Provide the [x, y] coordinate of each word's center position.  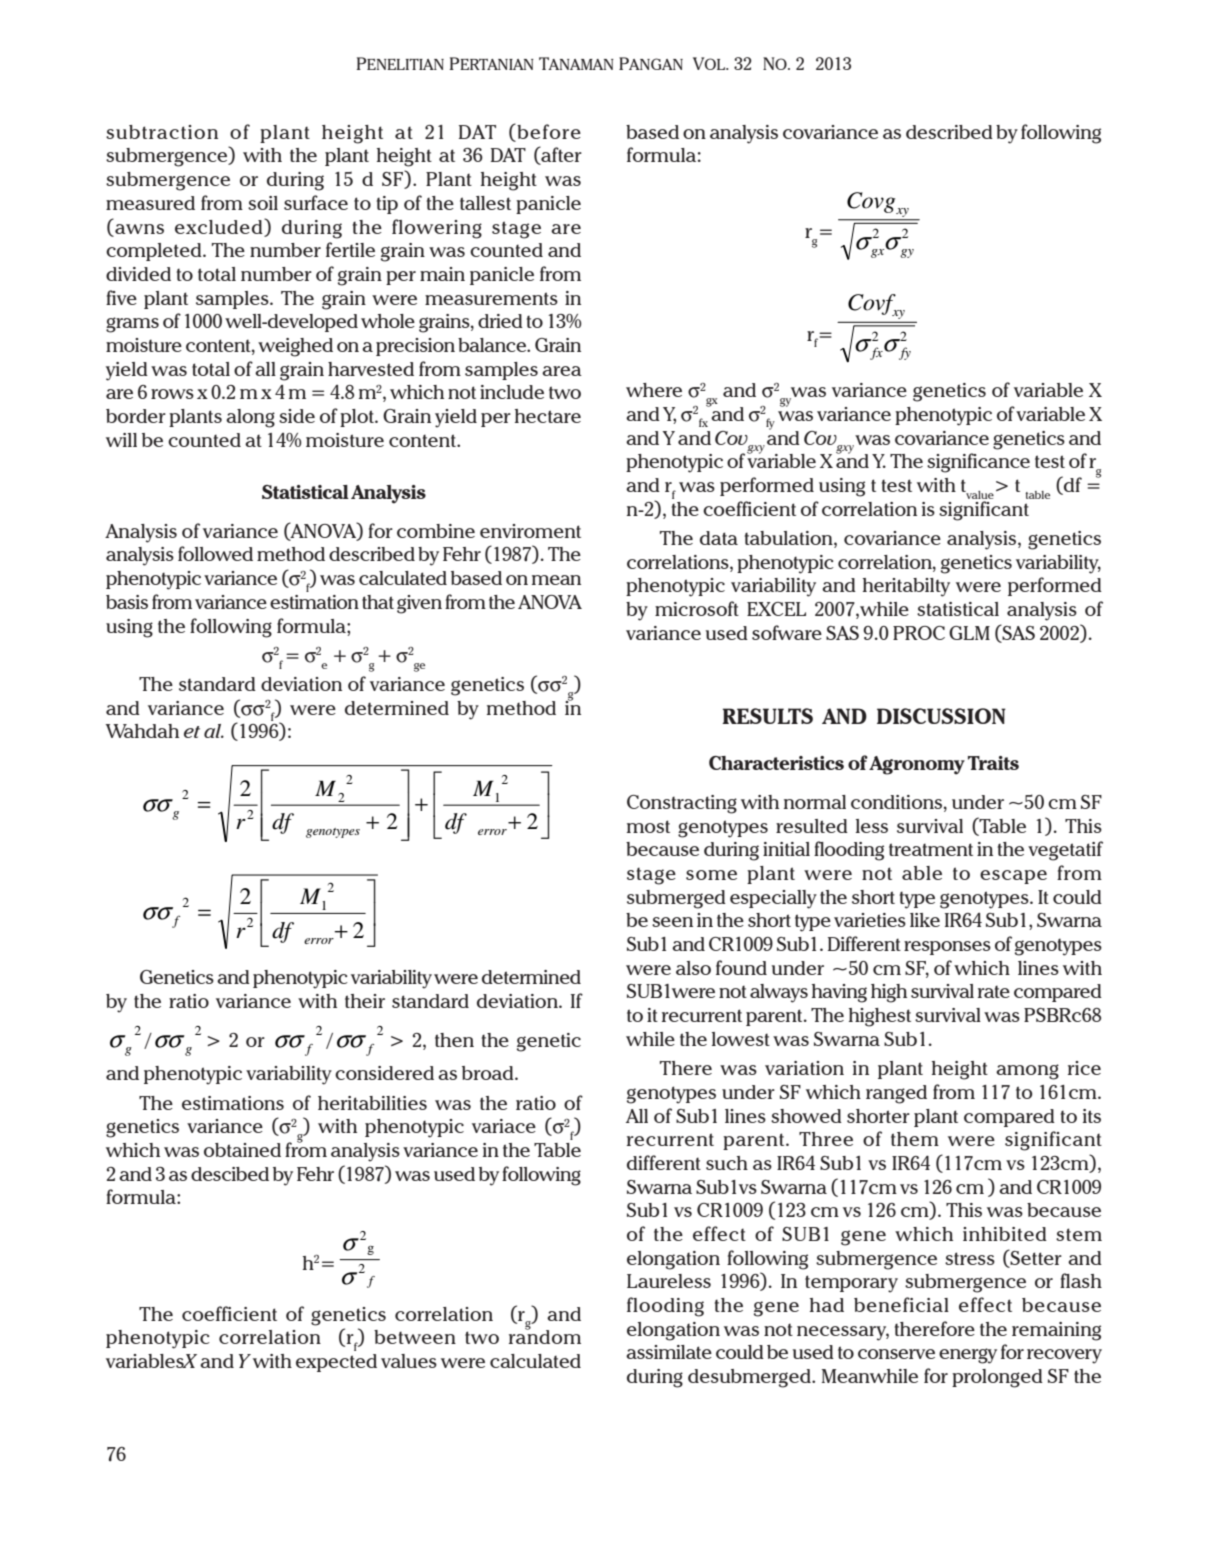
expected [336, 1363]
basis [127, 602]
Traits [993, 763]
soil [263, 203]
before [548, 131]
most [648, 826]
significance [978, 463]
